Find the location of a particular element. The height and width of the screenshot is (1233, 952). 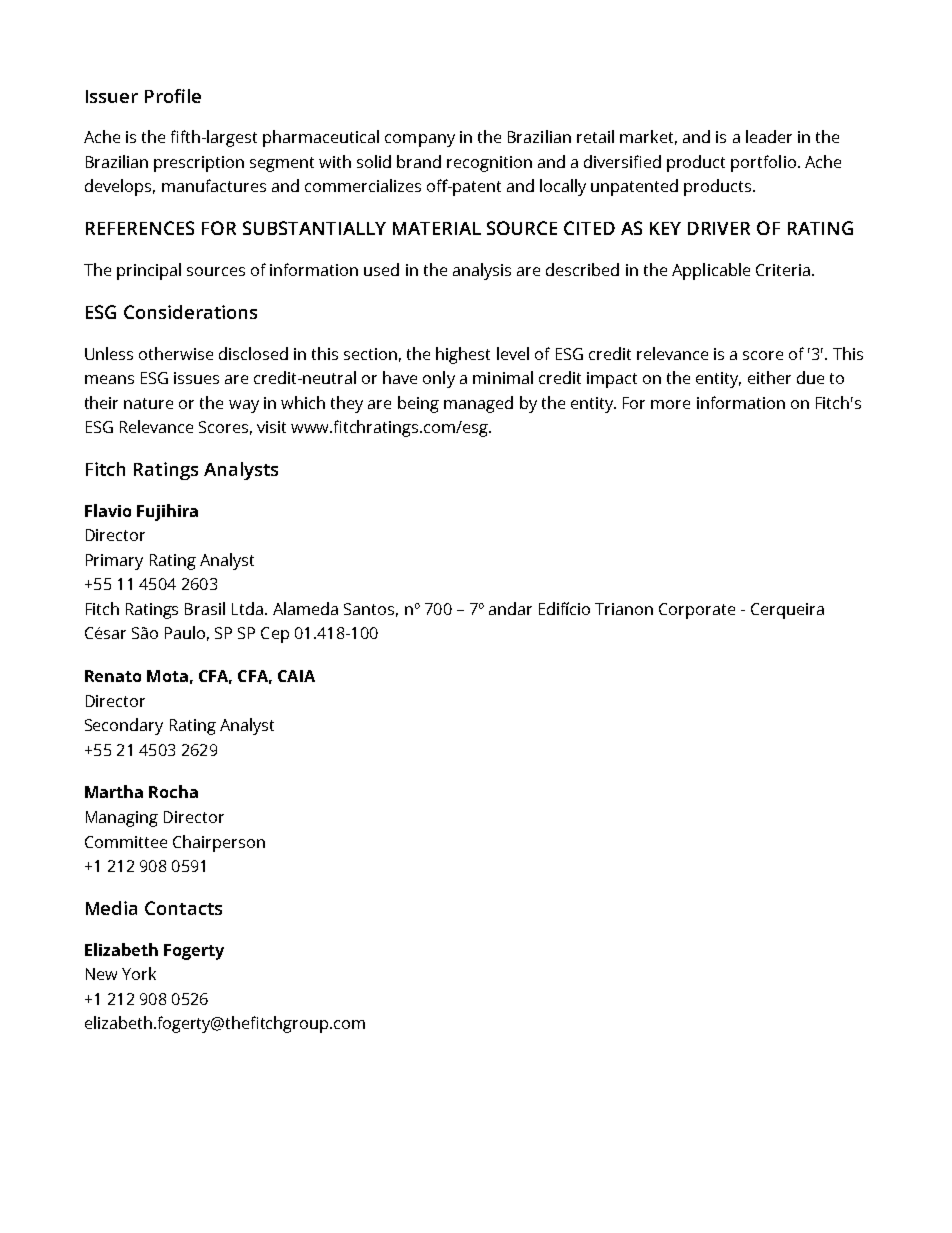

Mota is located at coordinates (167, 676).
